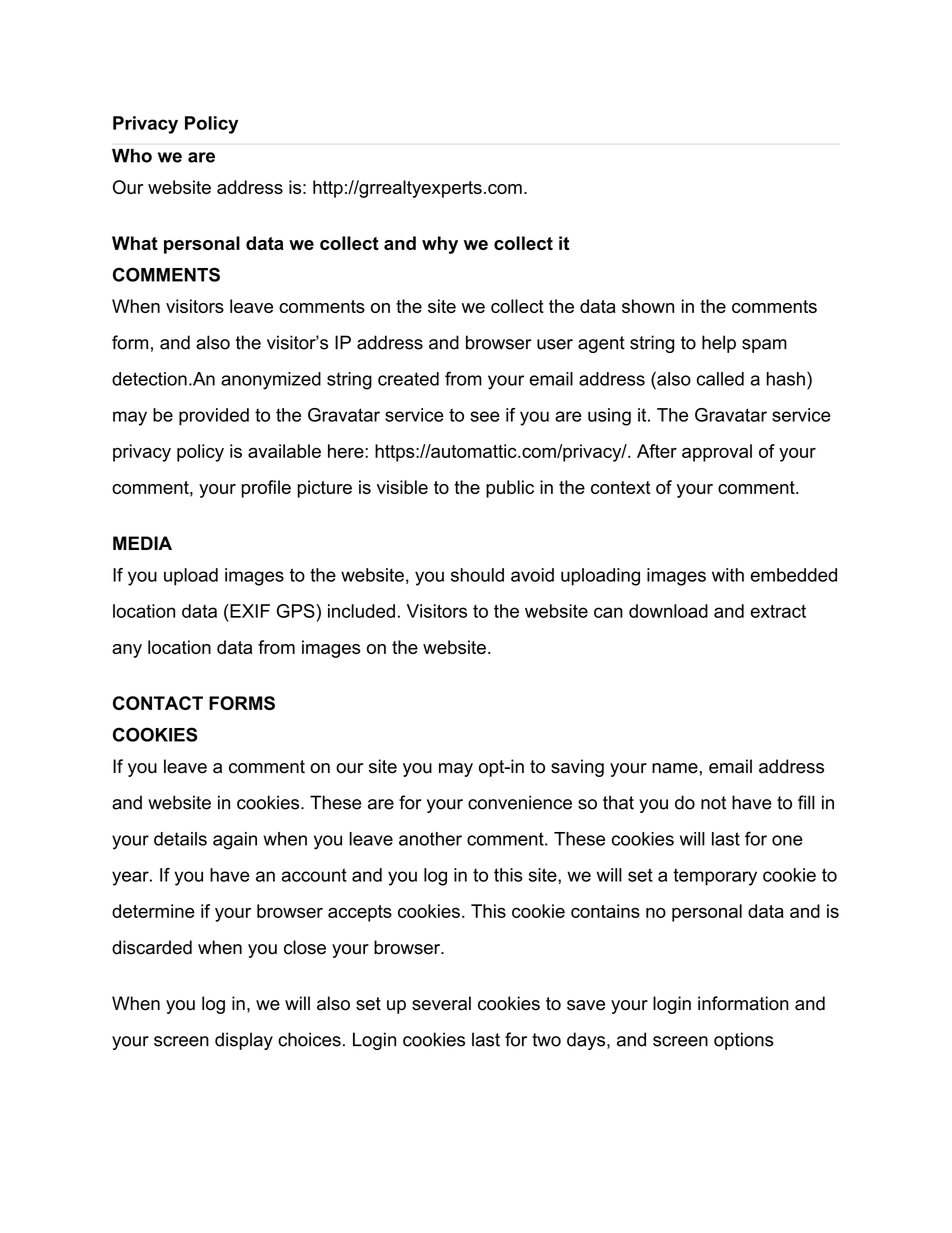 The height and width of the screenshot is (1233, 952). What do you see at coordinates (744, 1041) in the screenshot?
I see `options` at bounding box center [744, 1041].
